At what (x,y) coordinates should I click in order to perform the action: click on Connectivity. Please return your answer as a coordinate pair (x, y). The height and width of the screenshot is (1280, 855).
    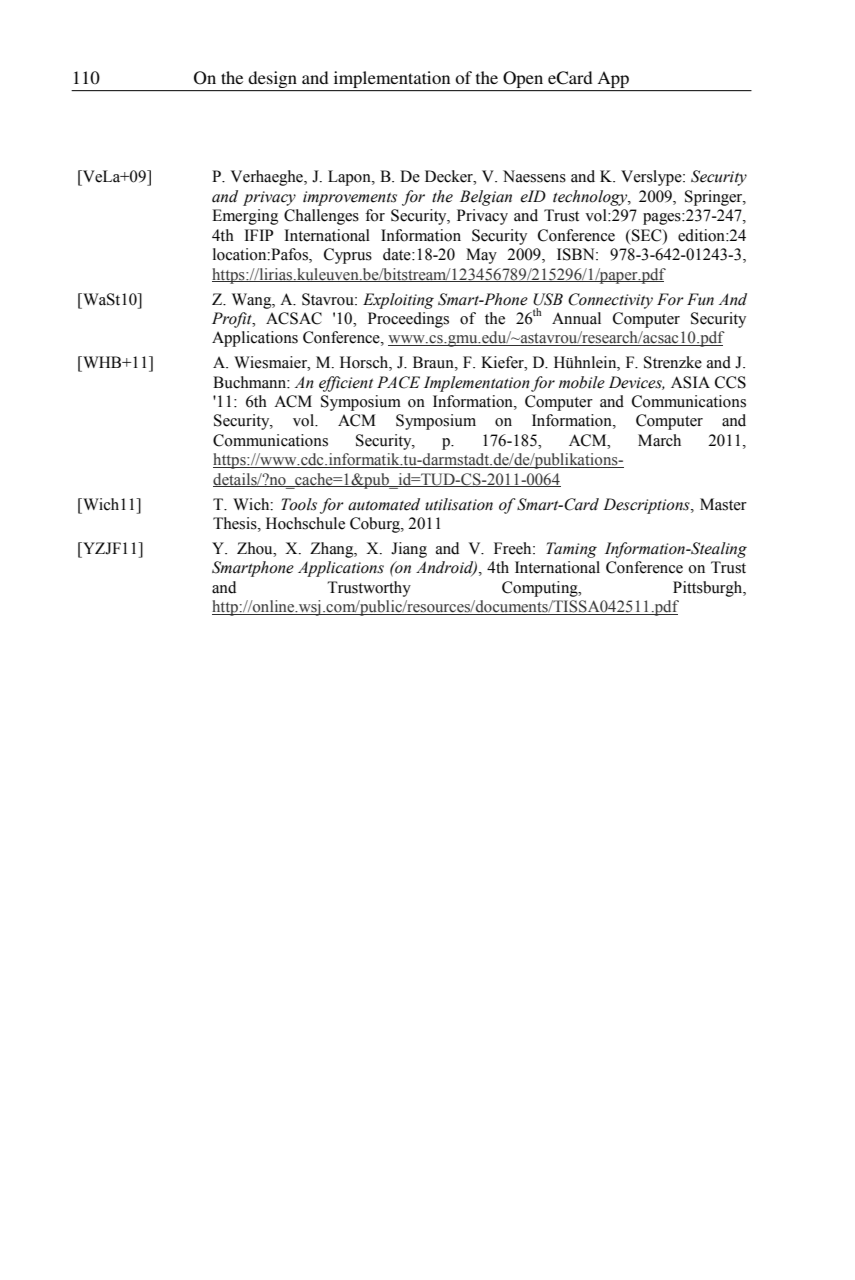
    Looking at the image, I should click on (610, 301).
